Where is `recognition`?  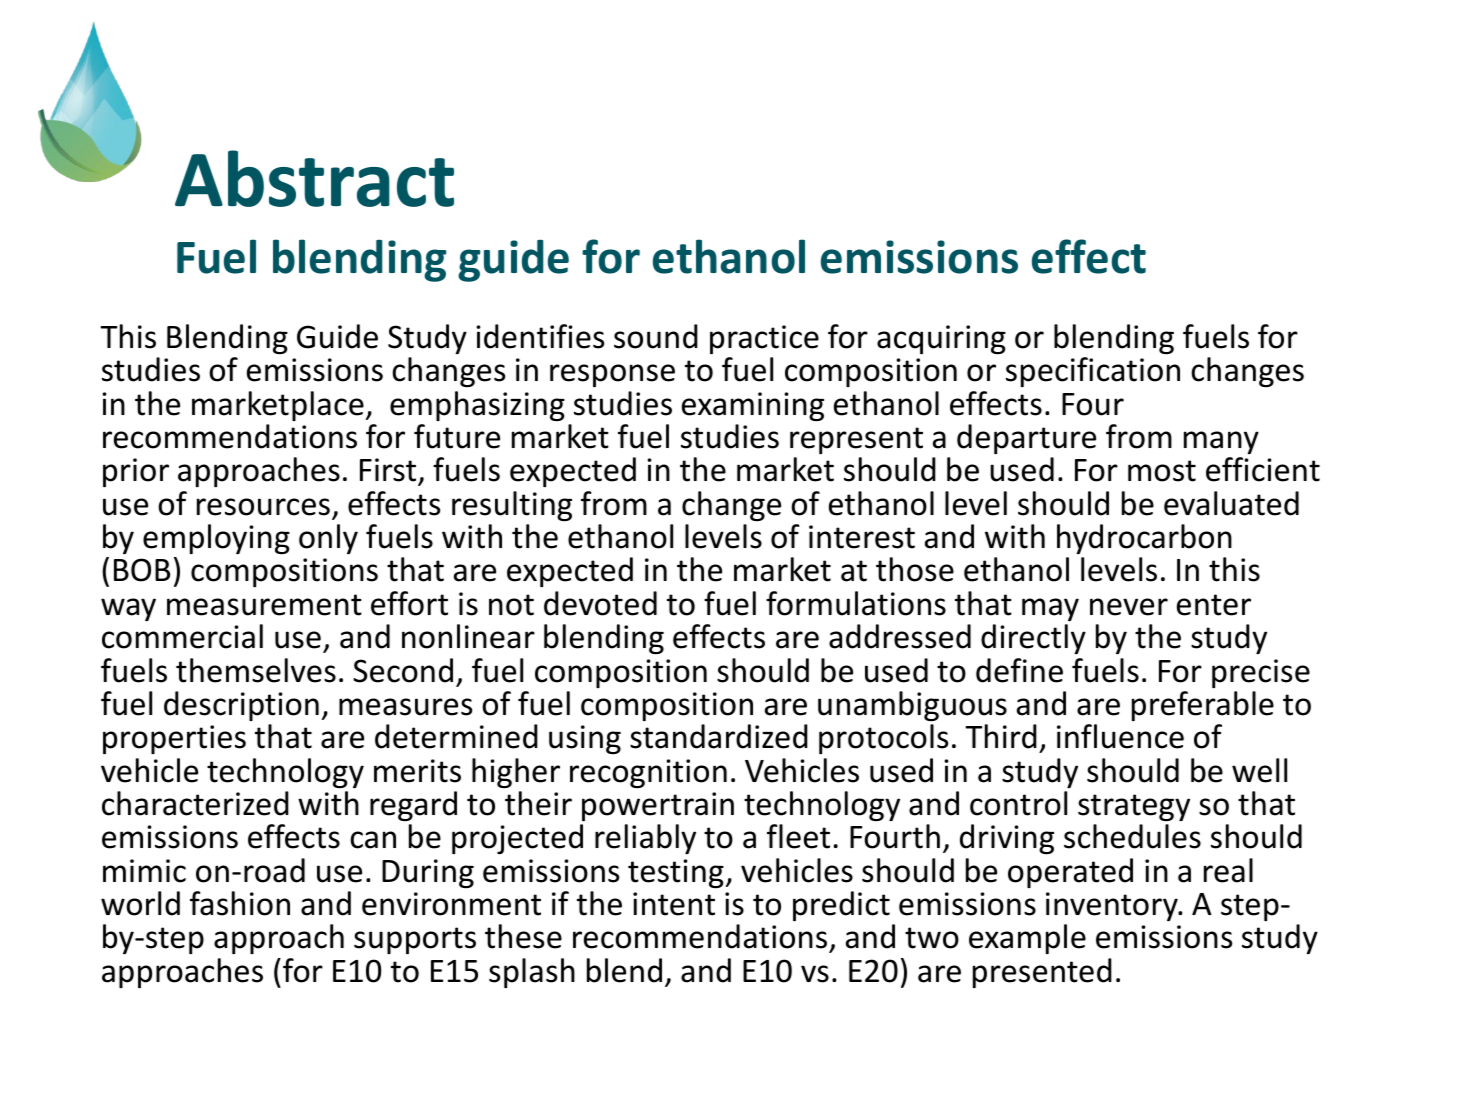
recognition is located at coordinates (648, 773).
